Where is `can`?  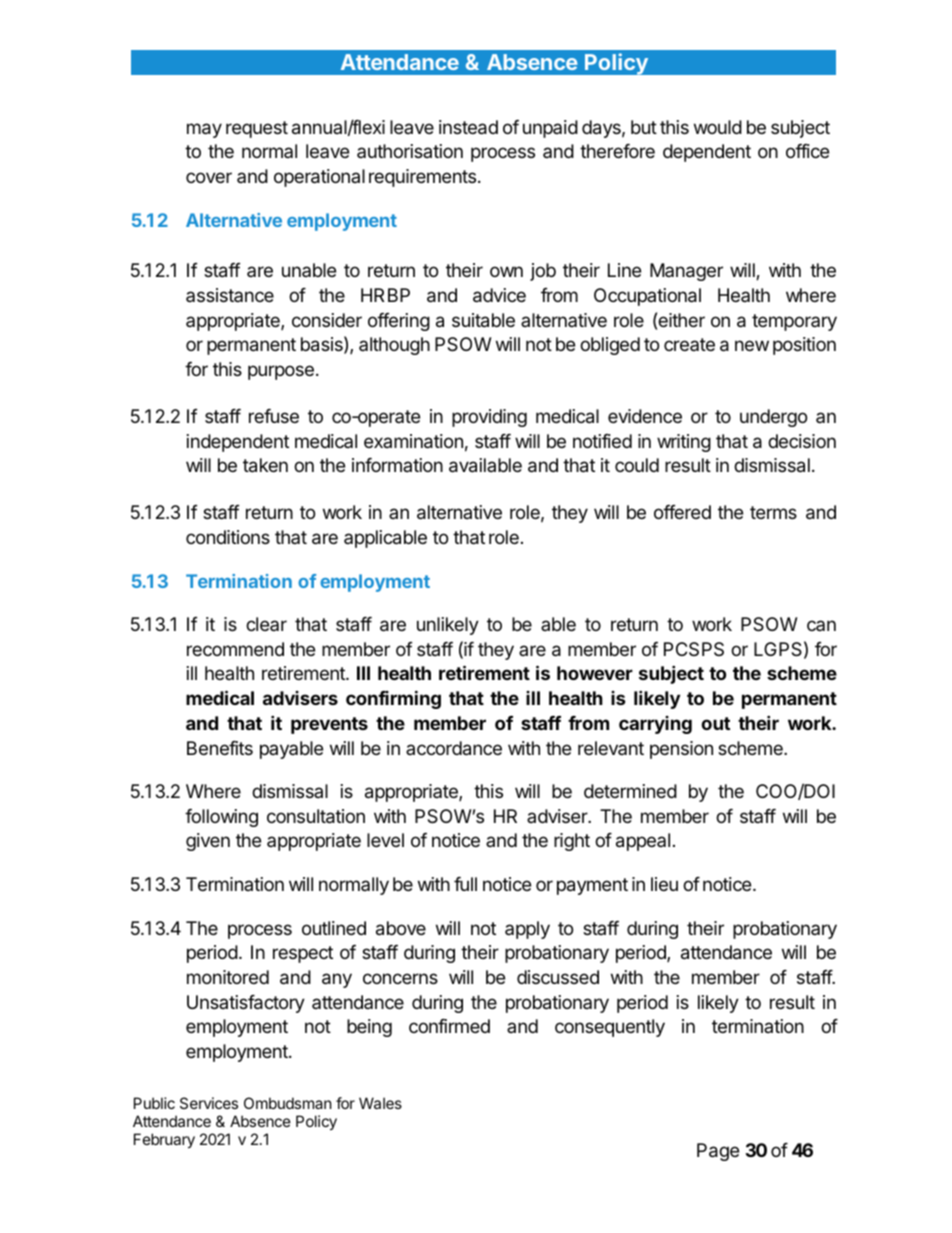 can is located at coordinates (821, 625).
